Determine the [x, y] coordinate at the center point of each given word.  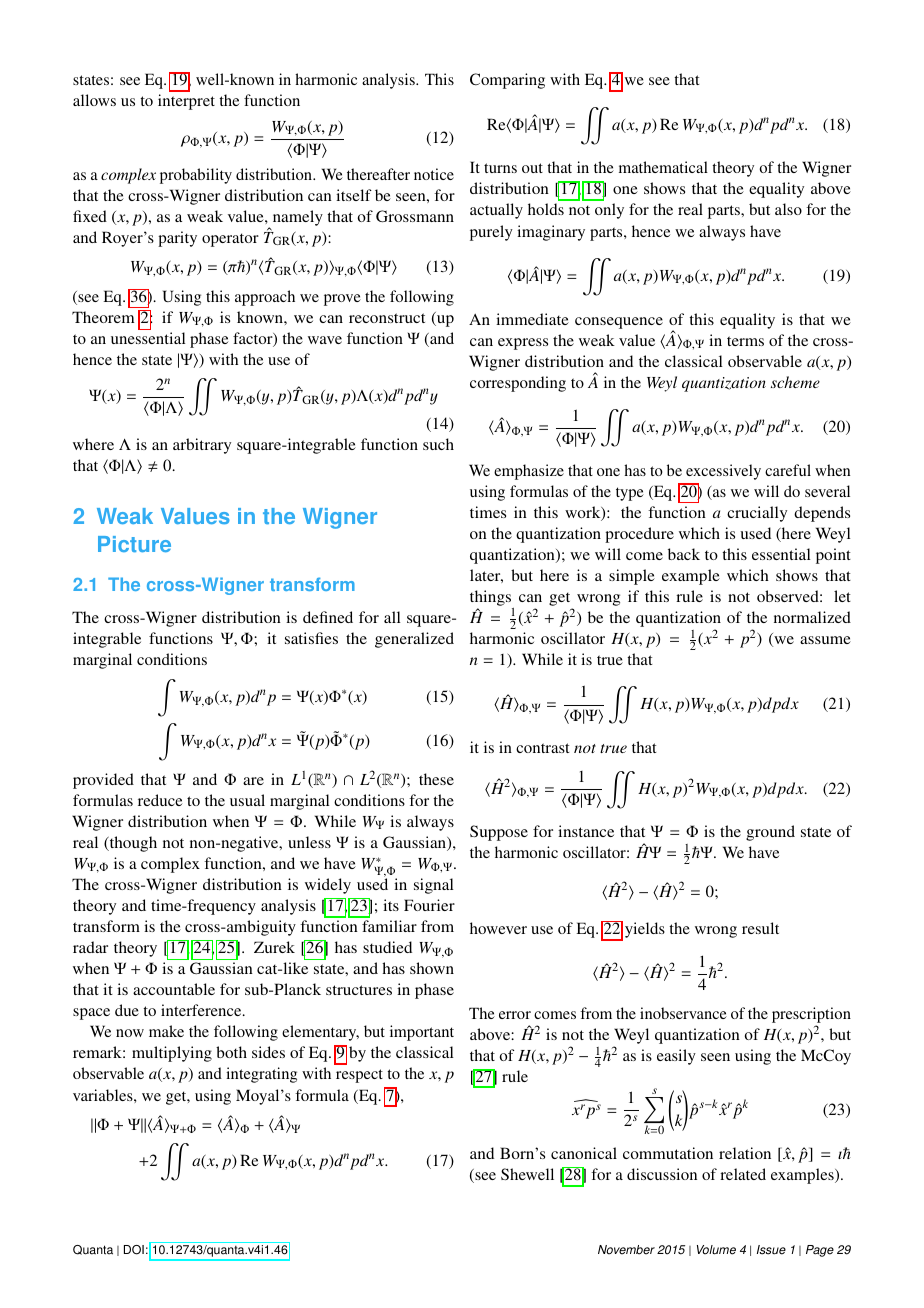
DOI [134, 1250]
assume [825, 640]
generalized [414, 640]
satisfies [311, 638]
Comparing [507, 81]
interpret [186, 102]
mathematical [663, 167]
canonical [584, 1153]
